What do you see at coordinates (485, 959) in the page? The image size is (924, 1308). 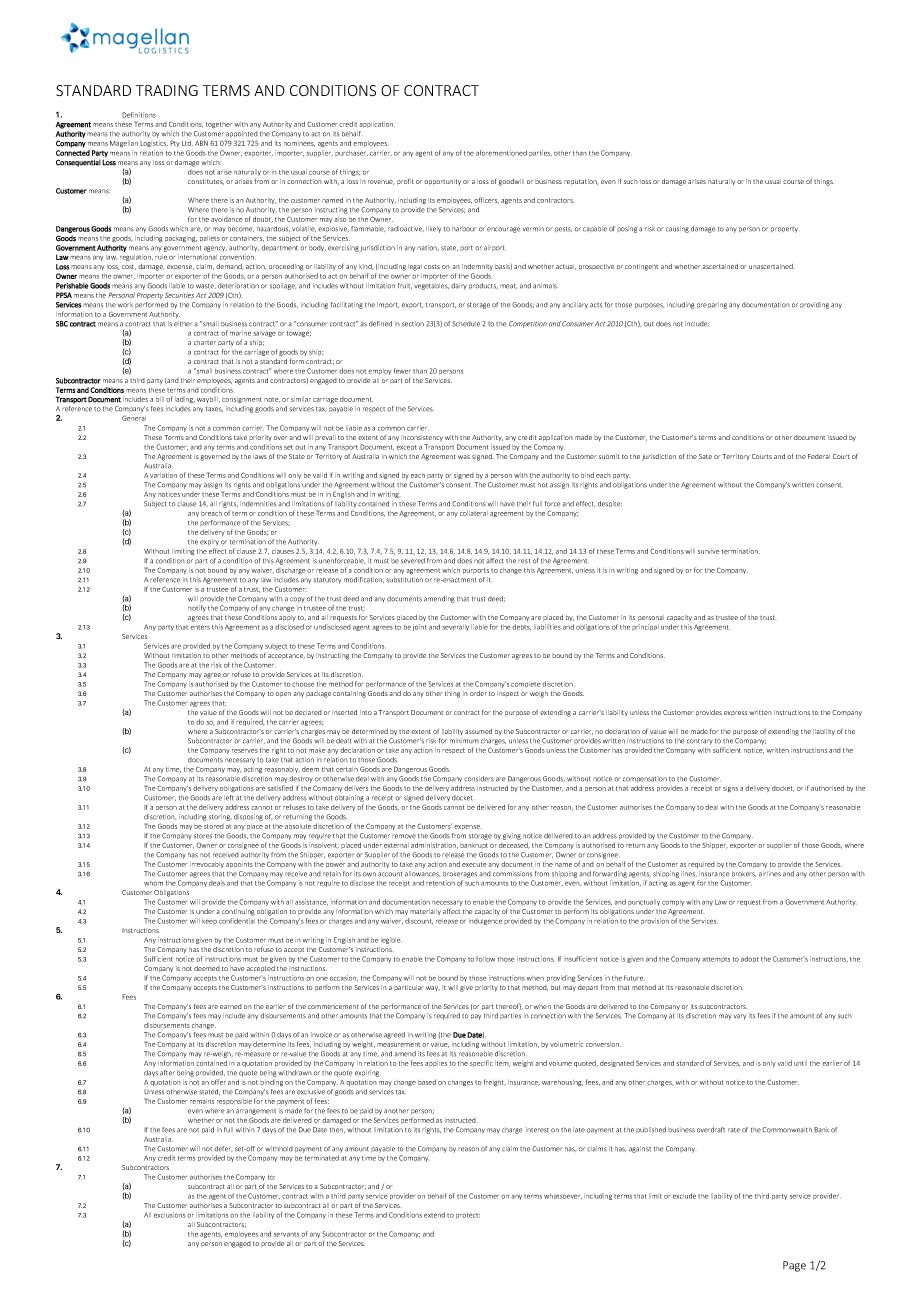 I see `follow` at bounding box center [485, 959].
